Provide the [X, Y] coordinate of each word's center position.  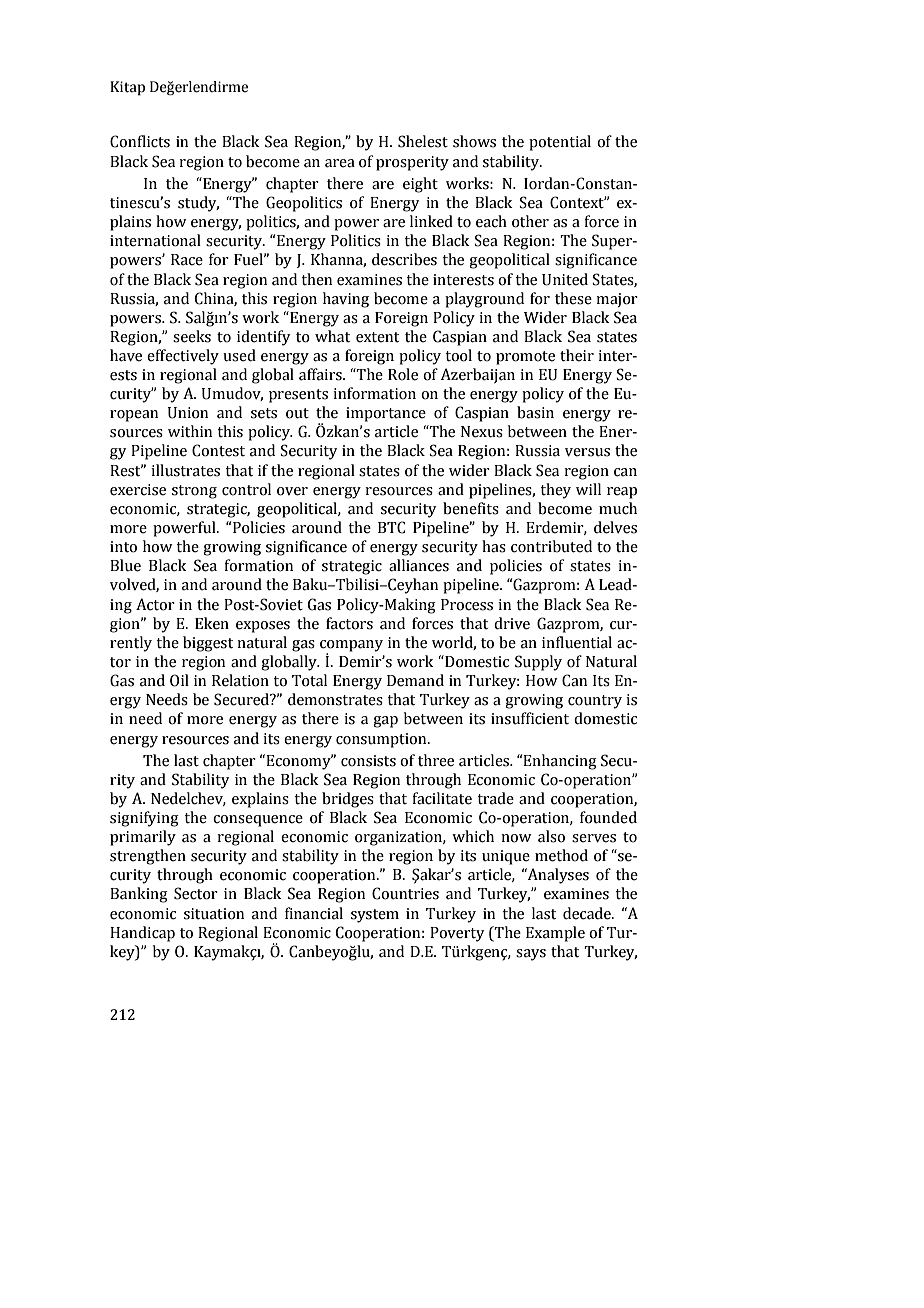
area [340, 163]
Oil [179, 680]
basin [535, 412]
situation [214, 914]
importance [386, 414]
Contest [218, 450]
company [351, 647]
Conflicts [140, 141]
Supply [538, 663]
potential [560, 143]
